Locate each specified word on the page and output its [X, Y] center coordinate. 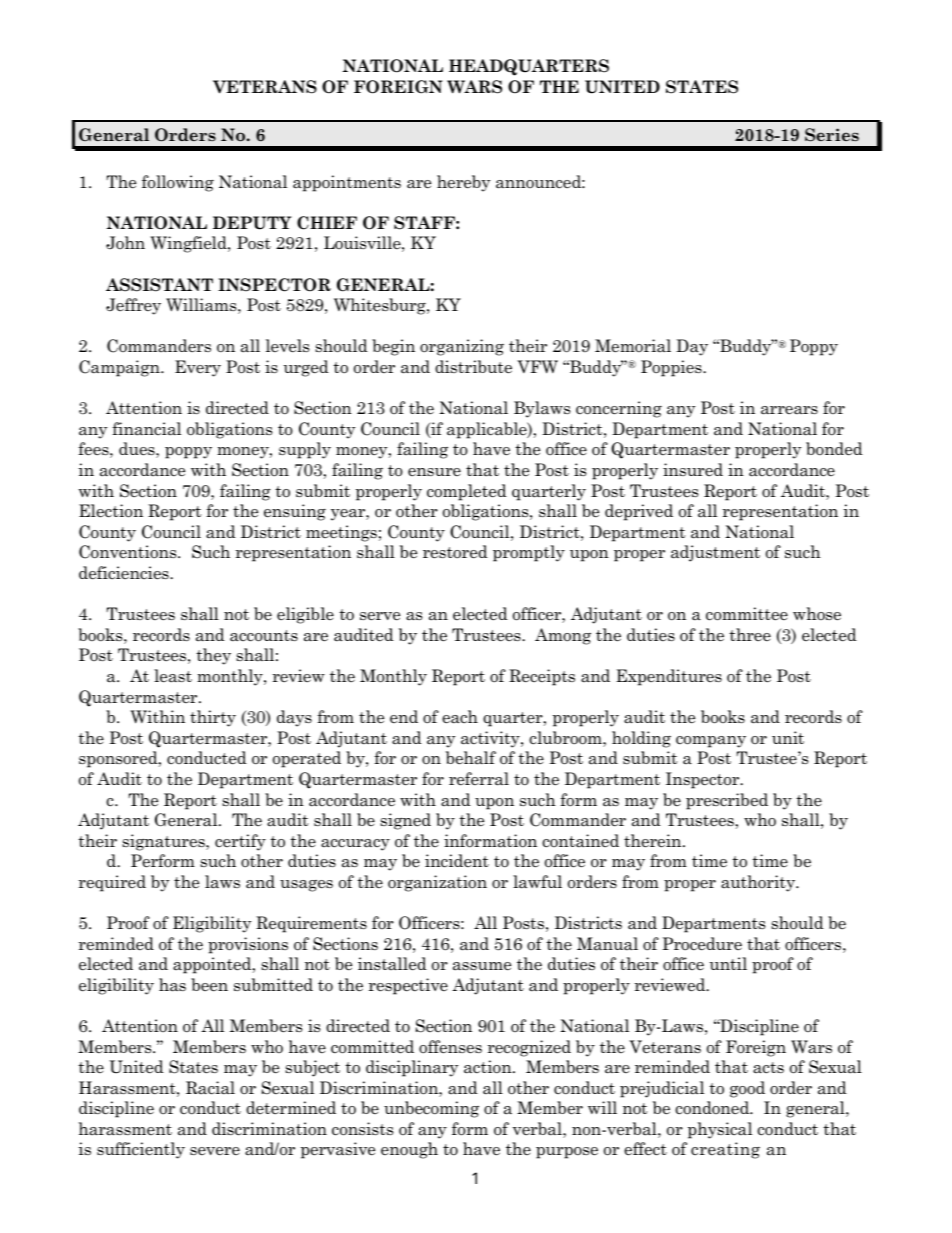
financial [146, 429]
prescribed [727, 801]
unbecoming [431, 1109]
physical [720, 1130]
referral [479, 779]
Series [832, 135]
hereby [463, 183]
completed [467, 492]
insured [693, 469]
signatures [164, 842]
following [178, 183]
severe [215, 1151]
